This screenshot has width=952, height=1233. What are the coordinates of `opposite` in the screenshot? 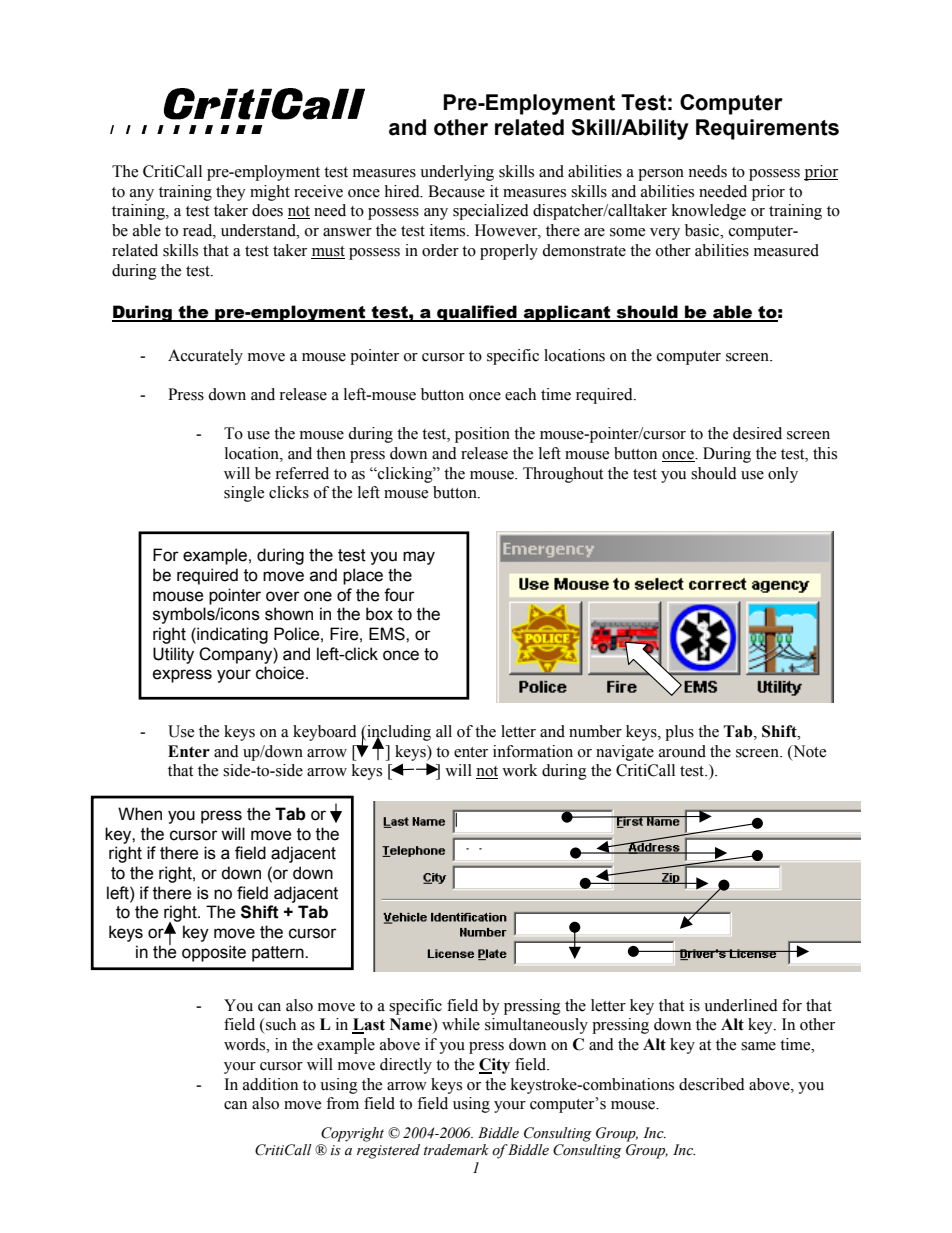 It's located at (214, 953).
